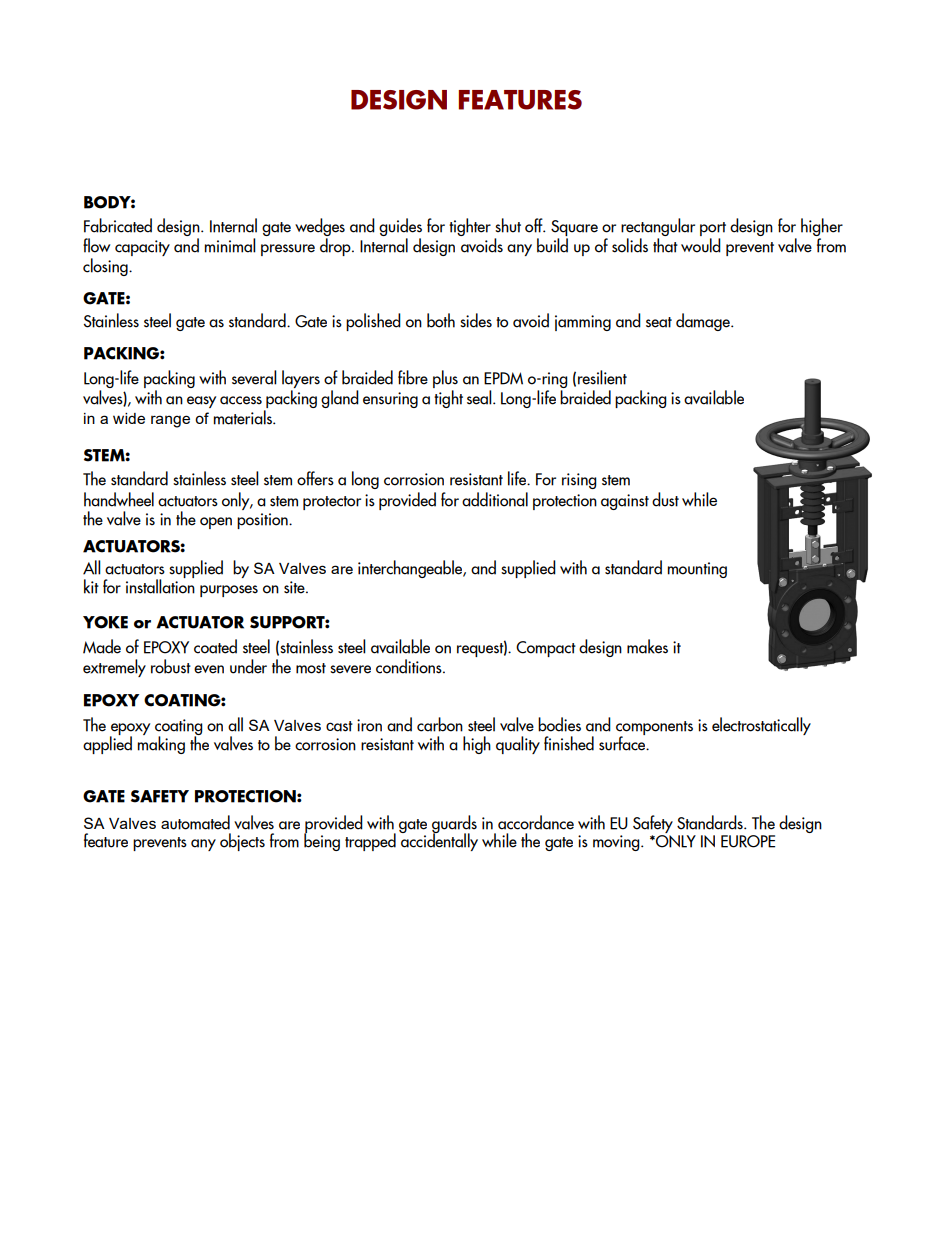 This image has width=952, height=1233. What do you see at coordinates (201, 402) in the image?
I see `easy` at bounding box center [201, 402].
